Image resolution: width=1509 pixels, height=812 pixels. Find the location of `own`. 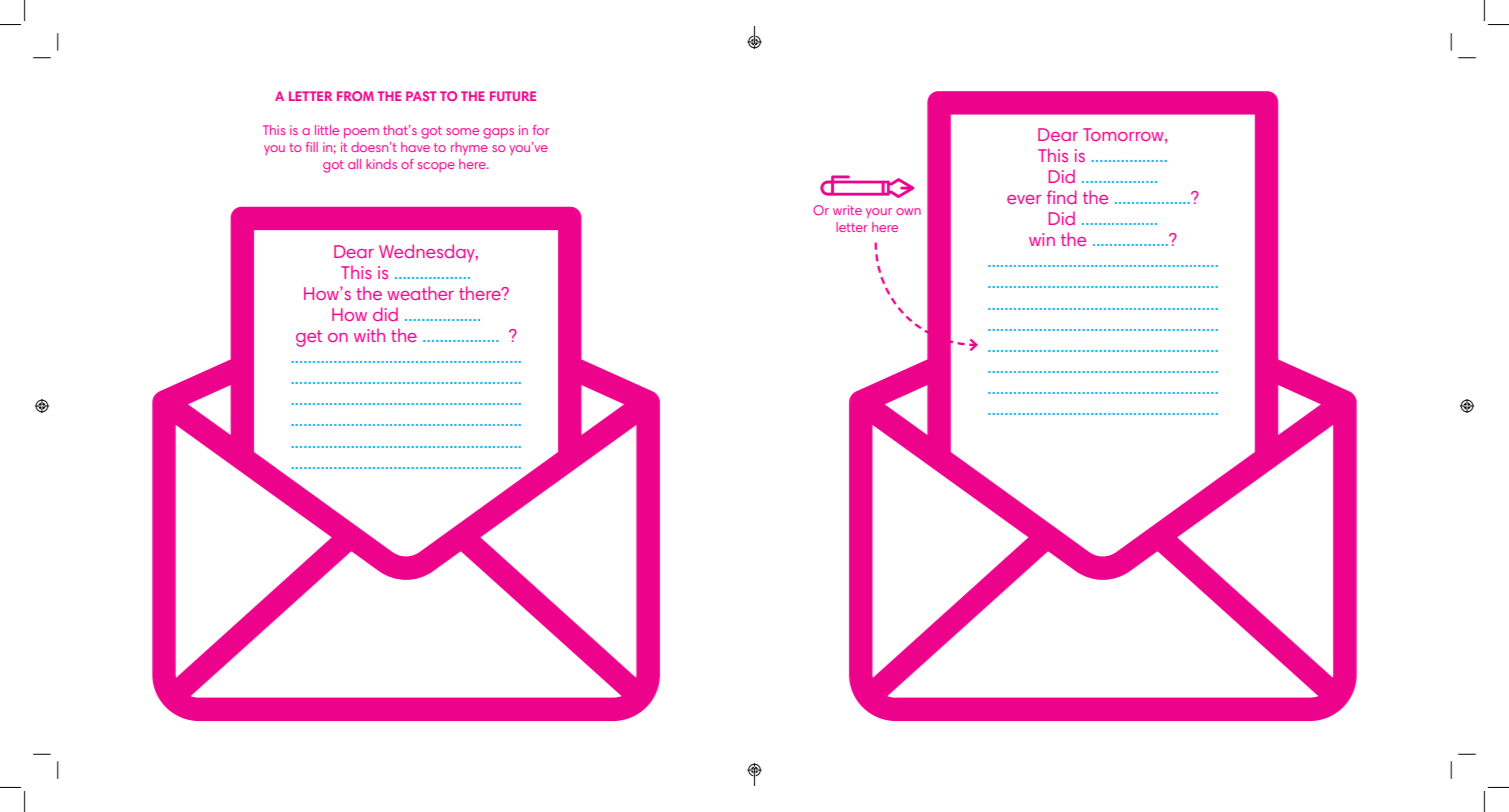

own is located at coordinates (908, 211).
